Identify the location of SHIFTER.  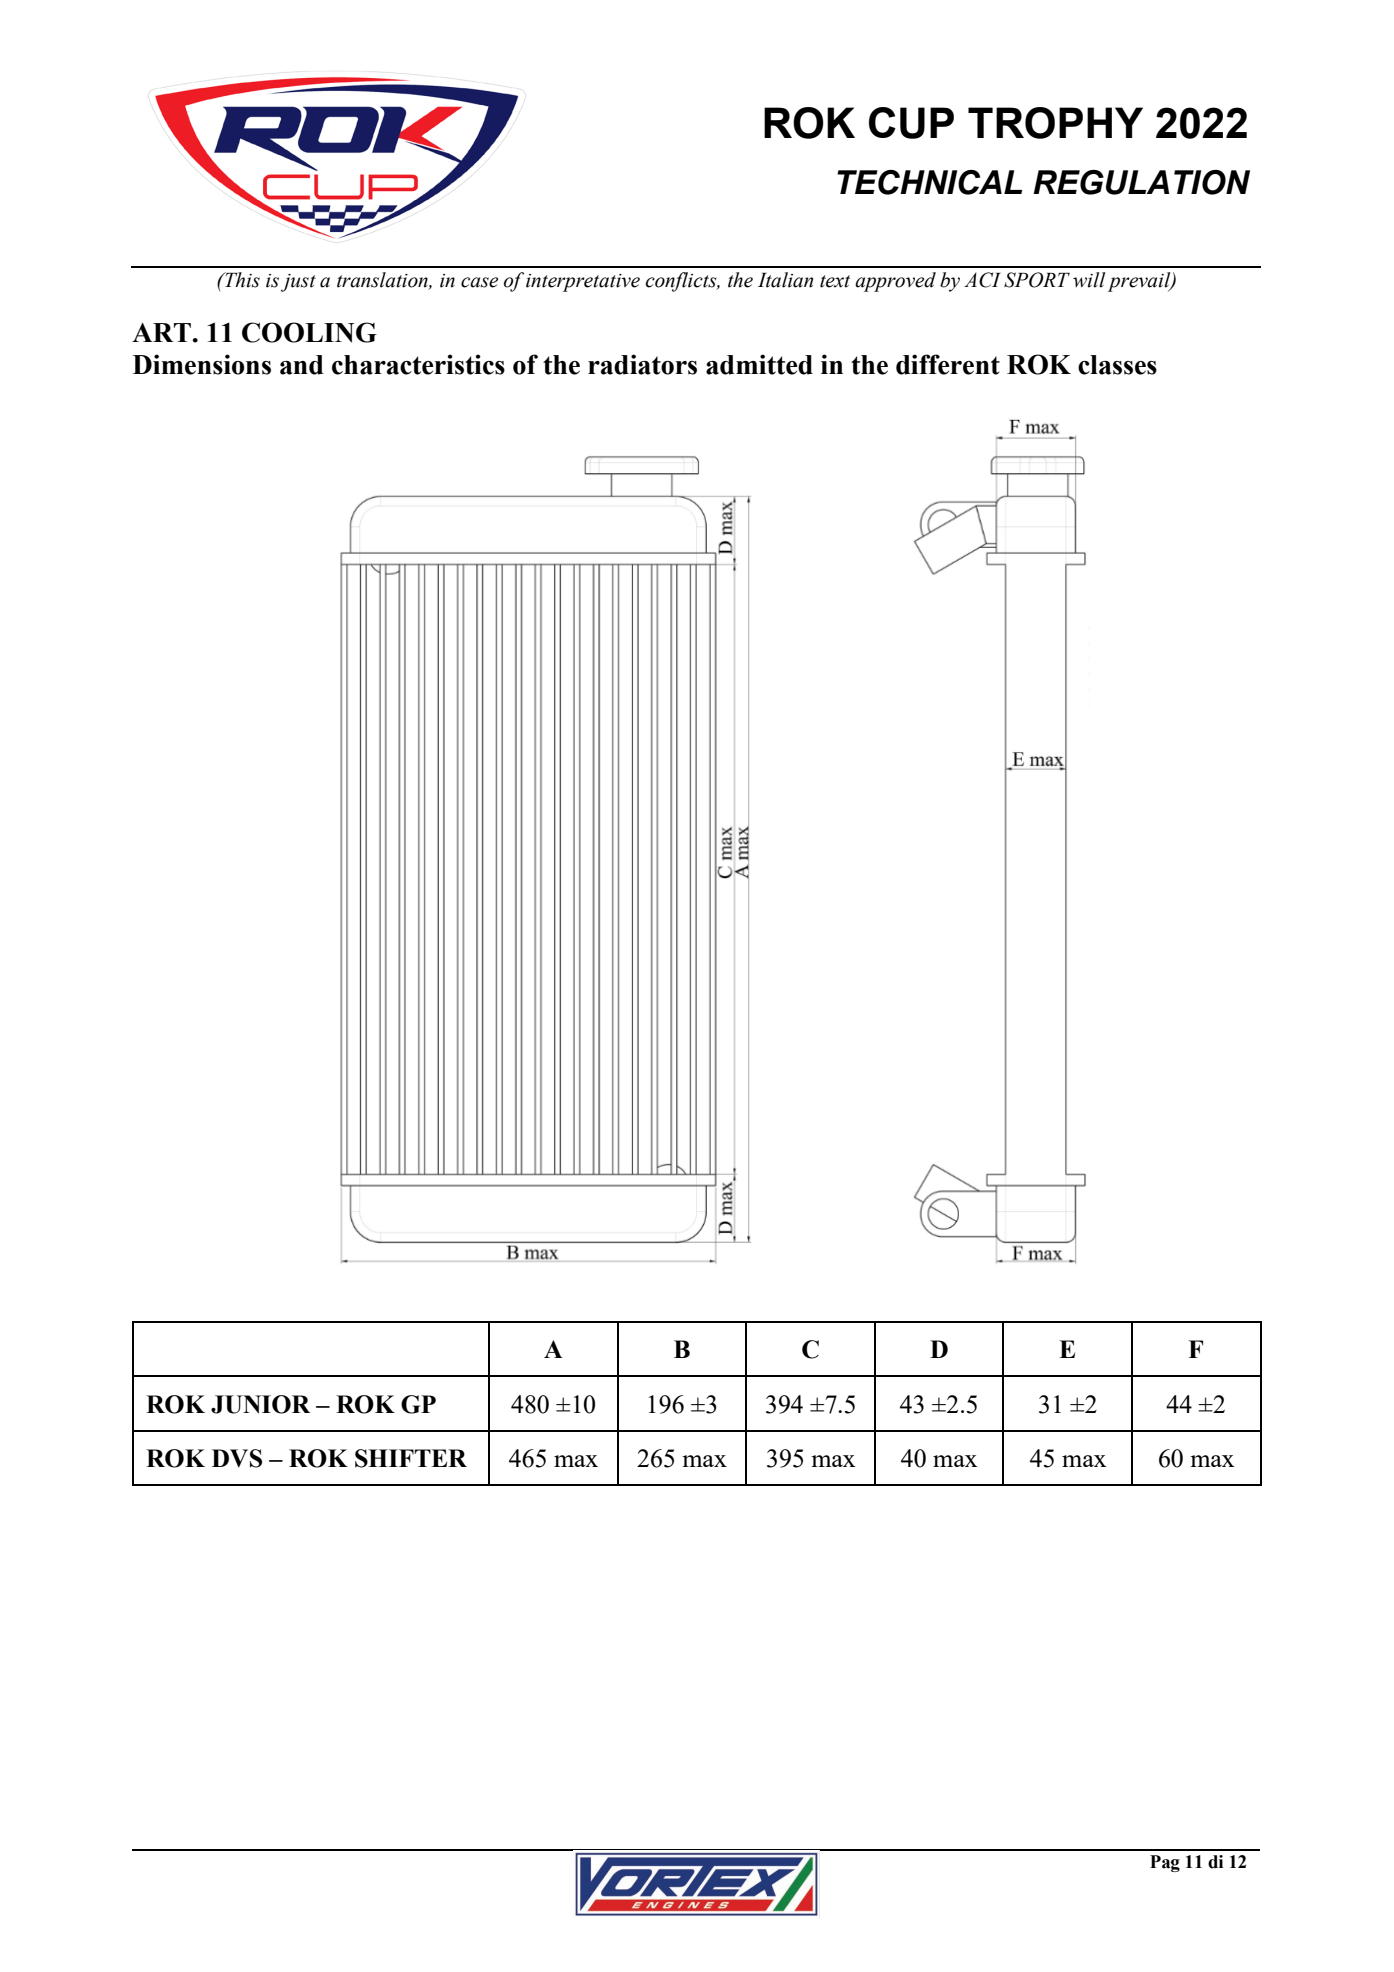
(411, 1458).
